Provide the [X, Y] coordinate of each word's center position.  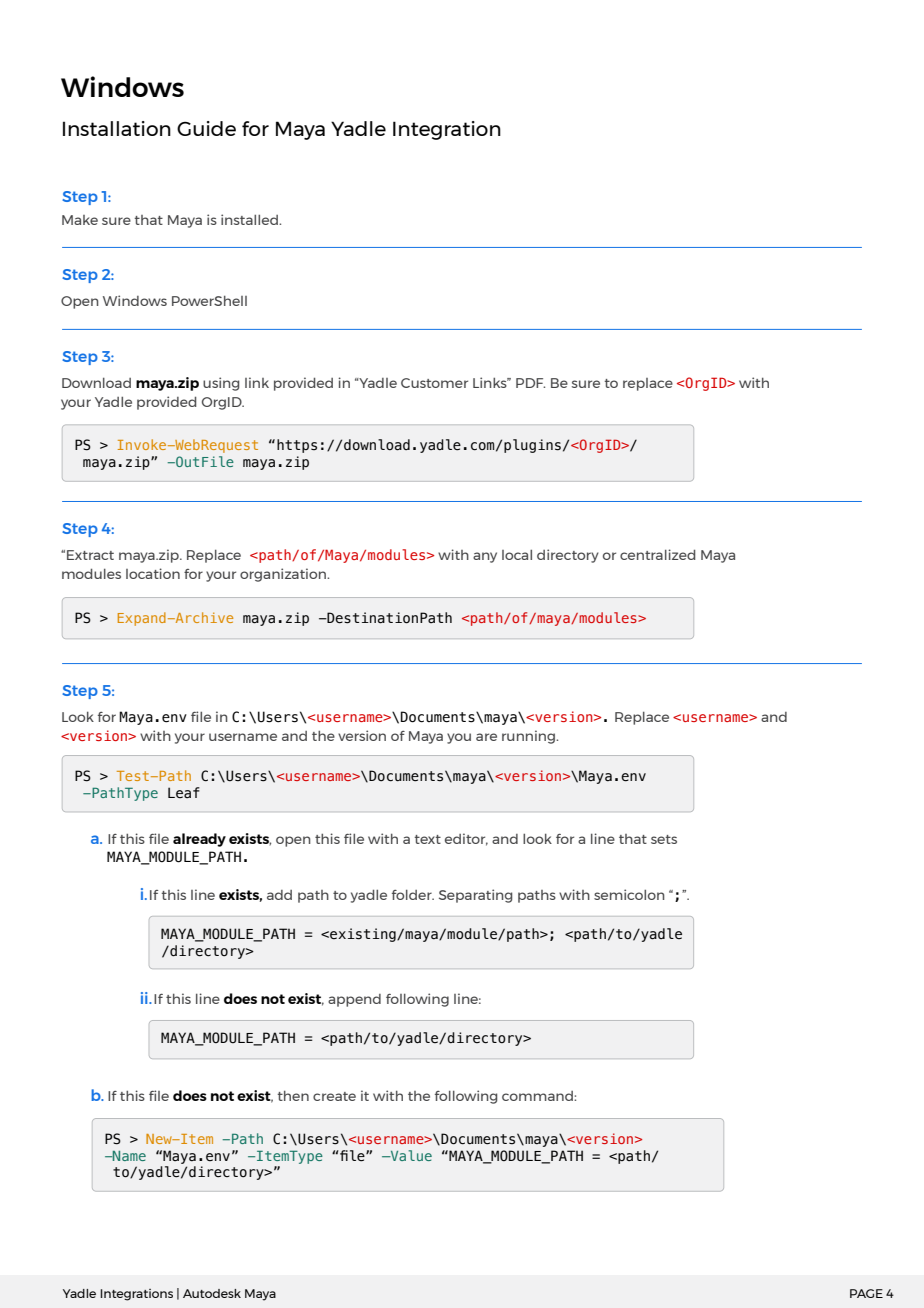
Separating [475, 896]
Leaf [184, 792]
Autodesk [212, 1293]
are [486, 737]
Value [410, 1155]
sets [664, 839]
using [221, 384]
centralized [658, 554]
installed [250, 219]
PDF [530, 383]
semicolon [629, 894]
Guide [206, 128]
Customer [434, 383]
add [279, 895]
